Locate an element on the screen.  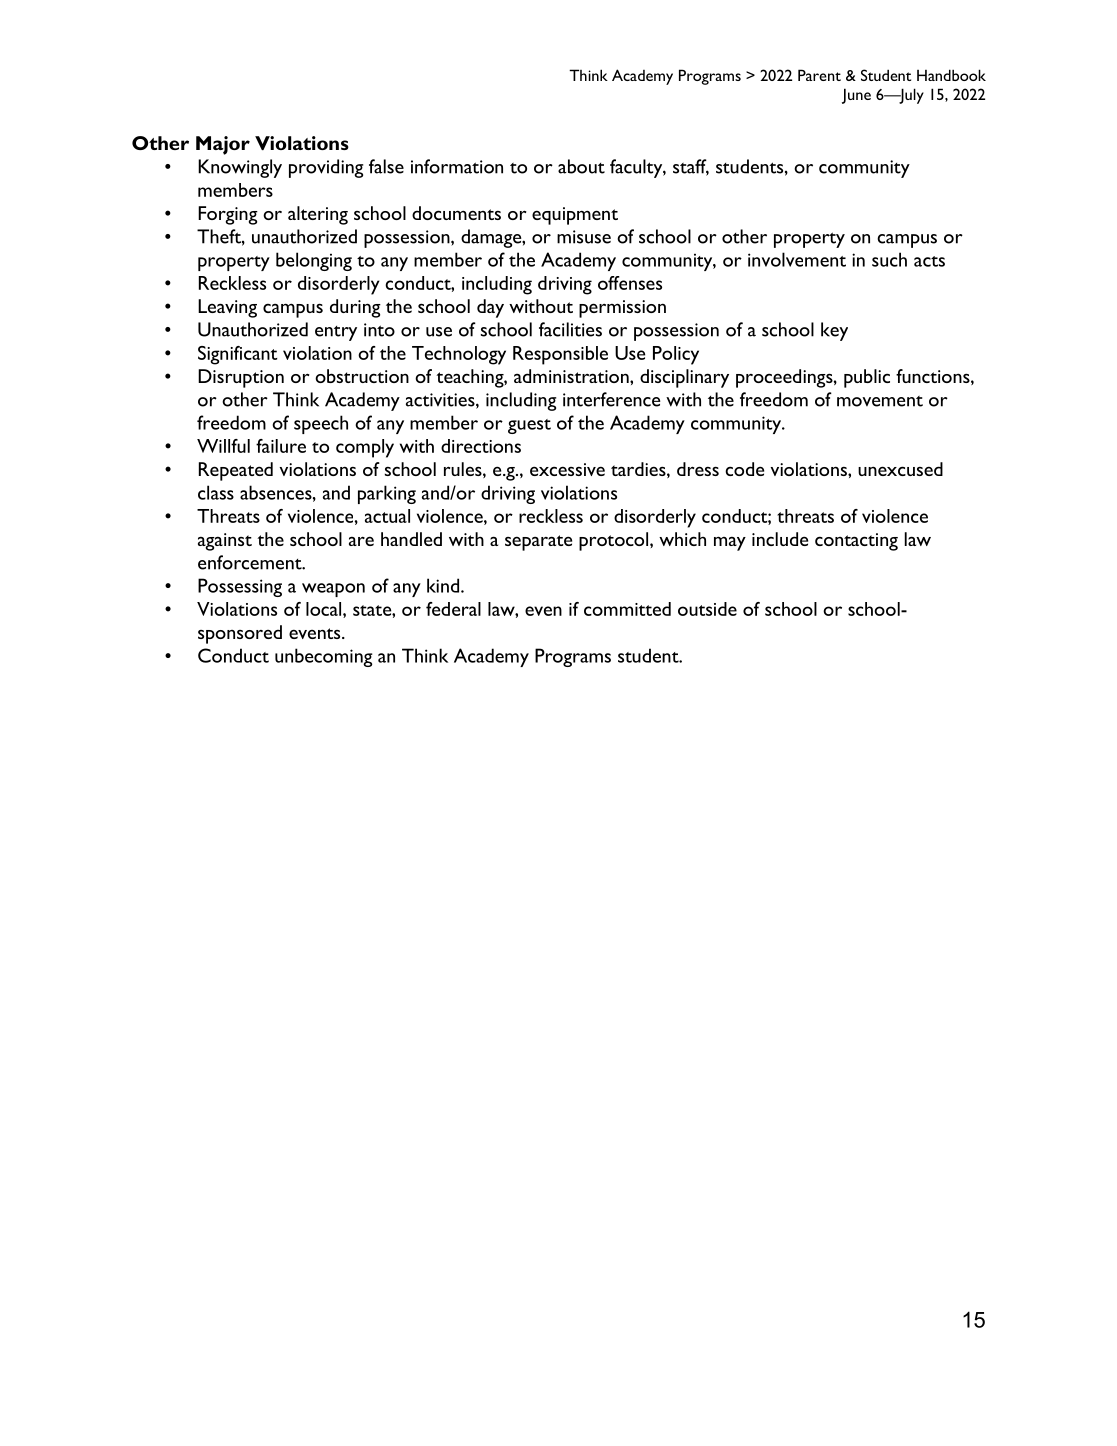
June is located at coordinates (856, 96).
